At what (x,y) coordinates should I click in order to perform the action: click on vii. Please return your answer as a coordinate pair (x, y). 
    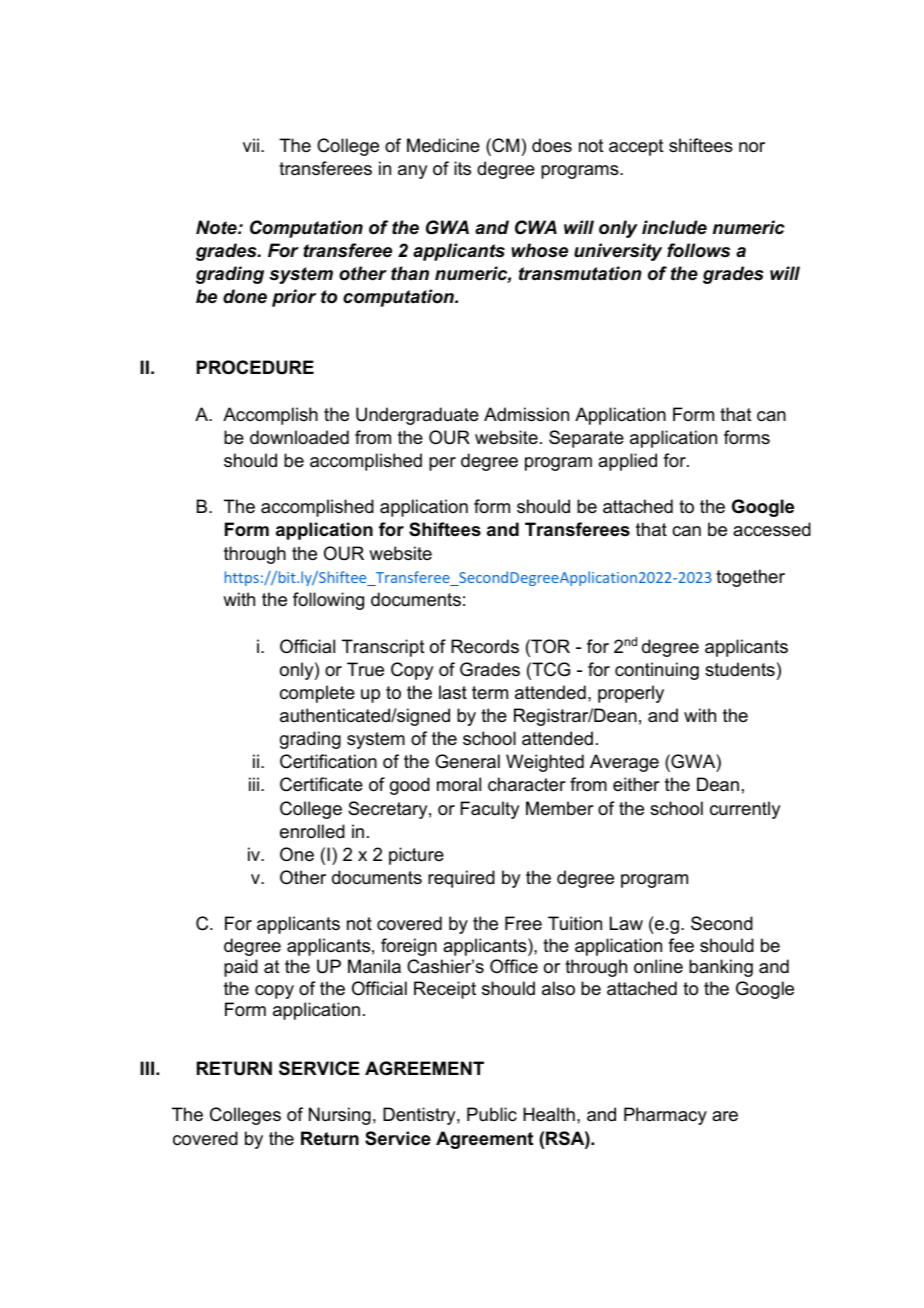
    Looking at the image, I should click on (251, 145).
